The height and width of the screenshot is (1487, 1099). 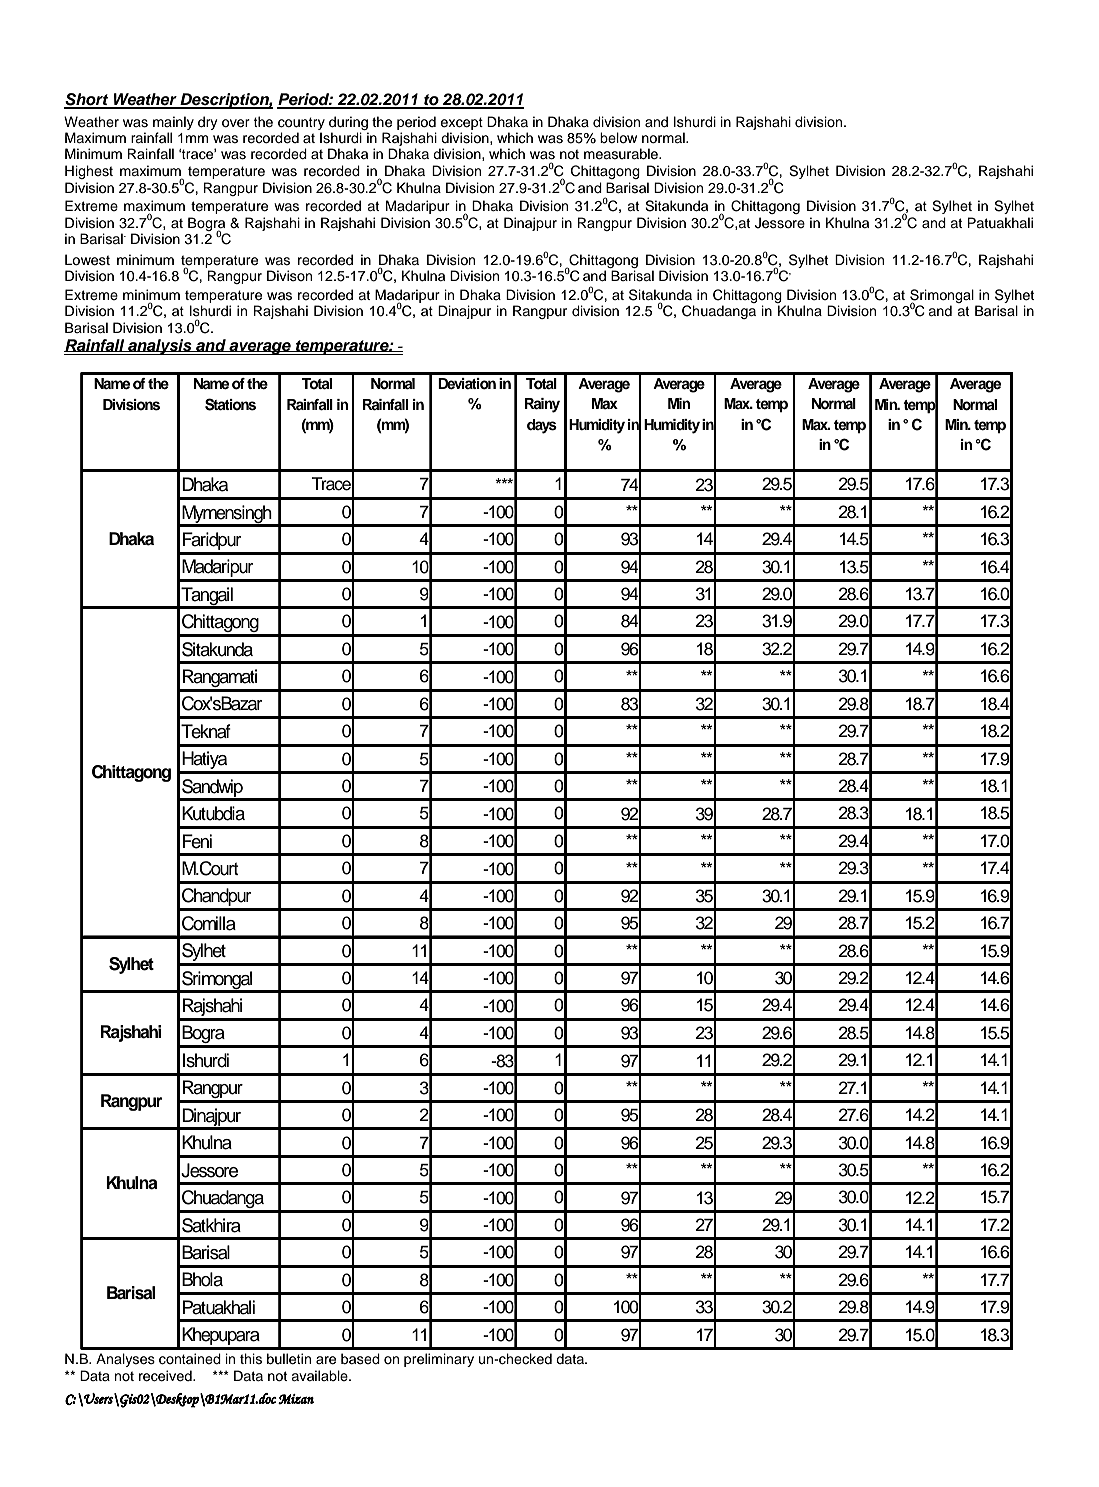 What do you see at coordinates (439, 1360) in the screenshot?
I see `preliminary` at bounding box center [439, 1360].
